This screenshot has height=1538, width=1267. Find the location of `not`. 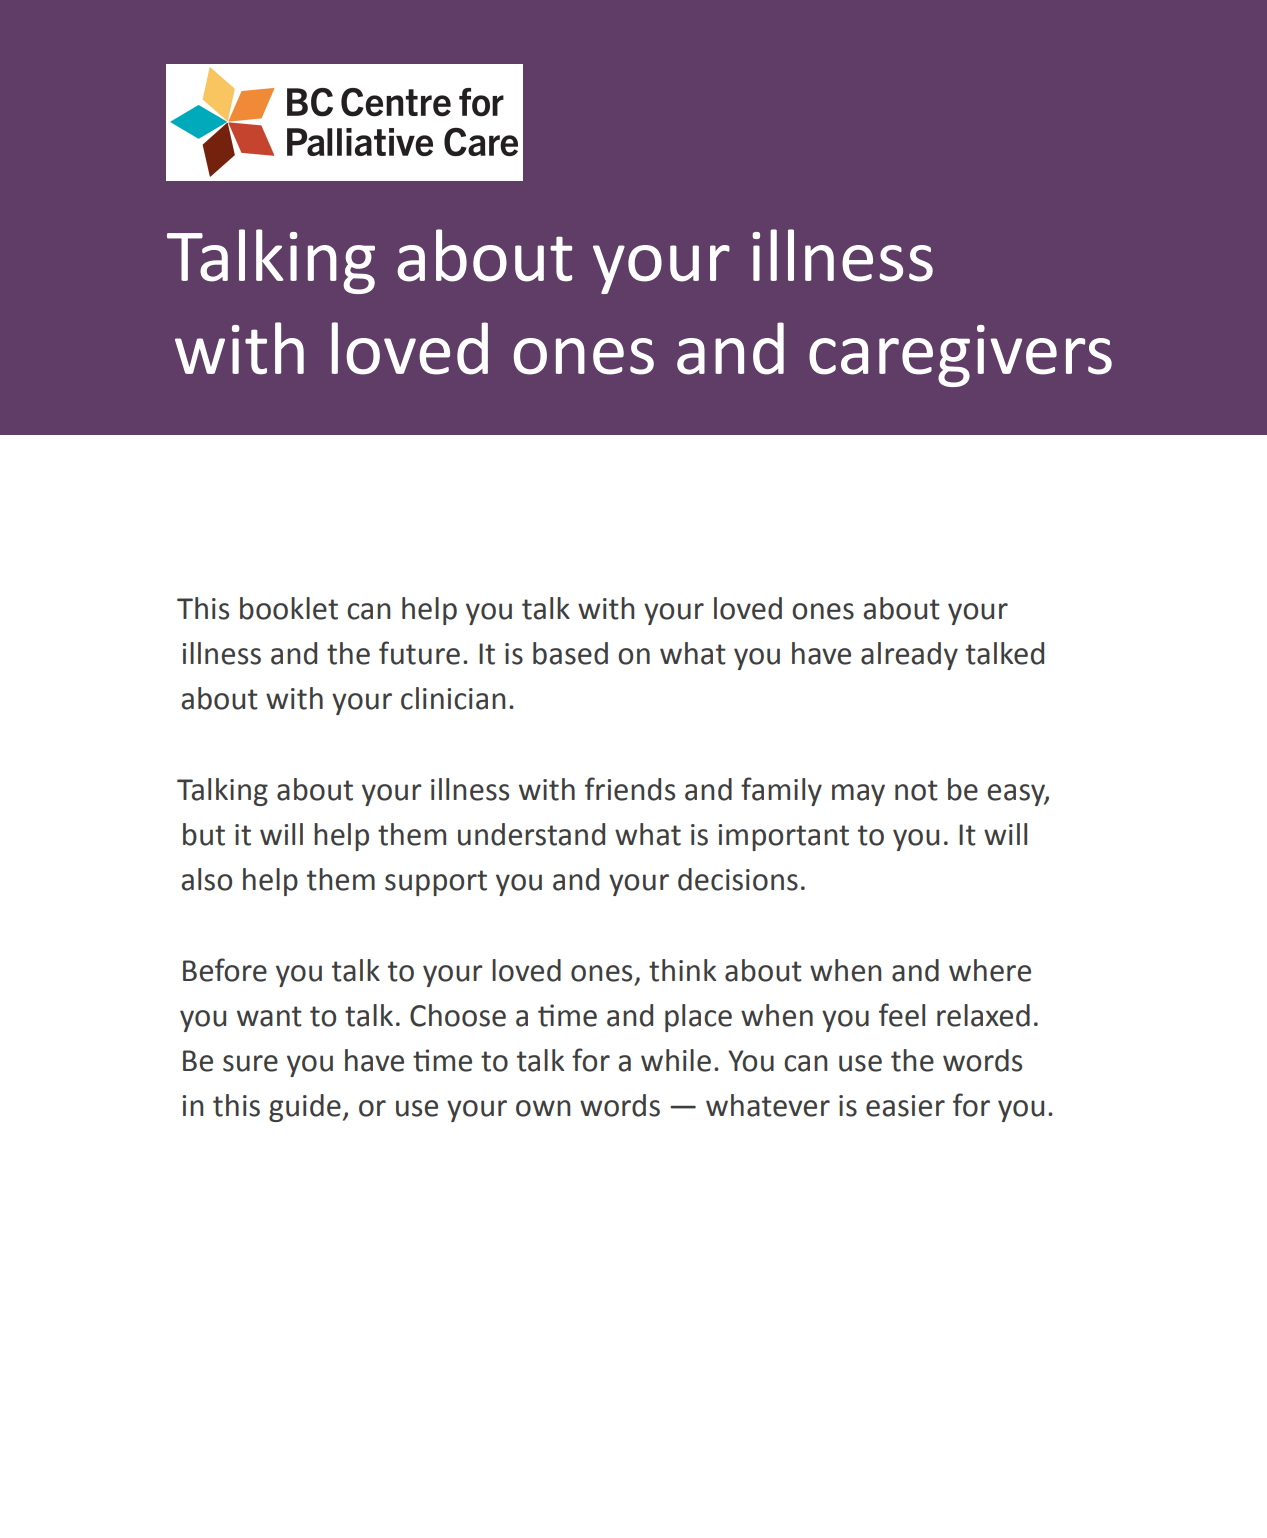

not is located at coordinates (916, 790).
